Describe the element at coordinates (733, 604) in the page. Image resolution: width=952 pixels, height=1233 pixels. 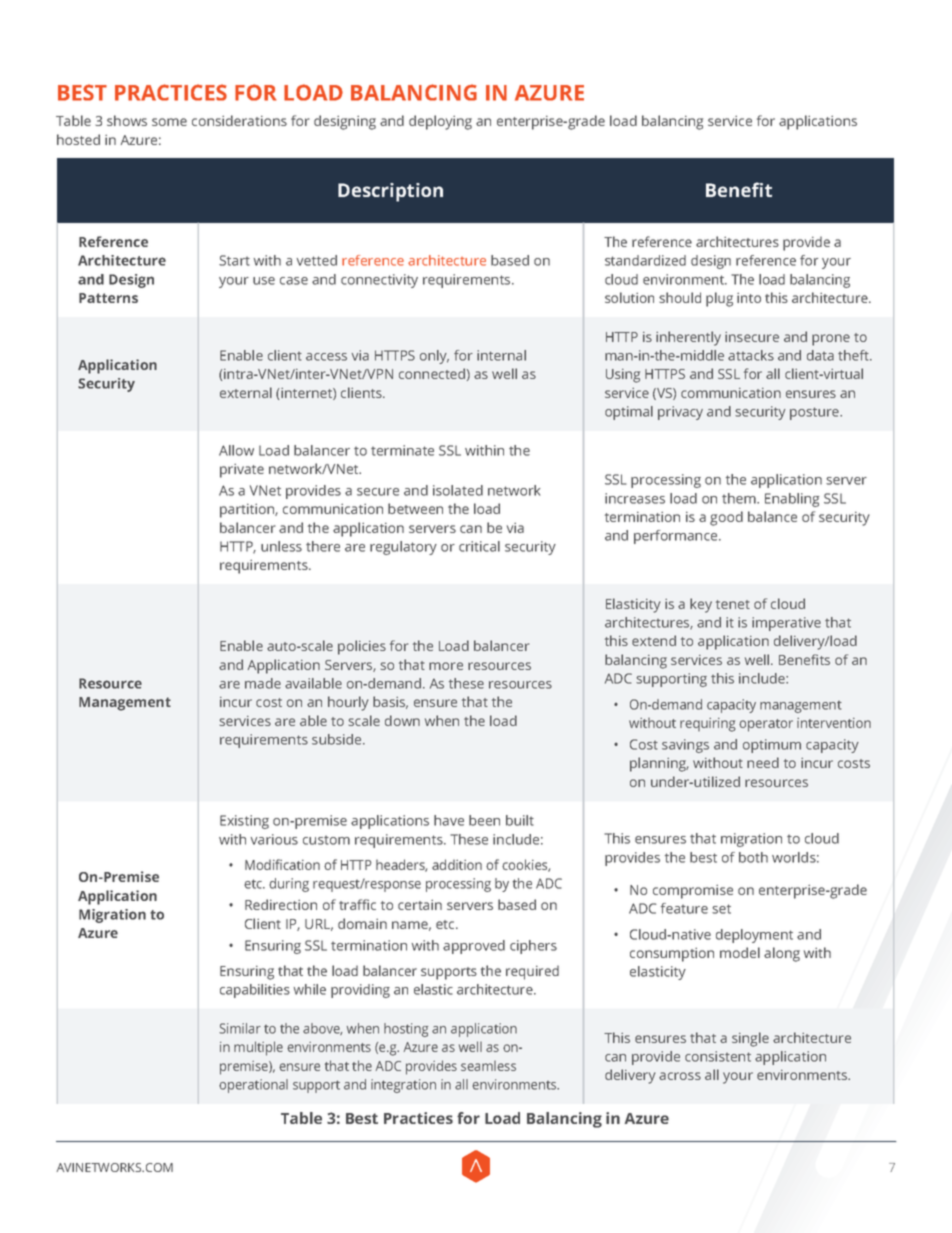
I see `tenet` at that location.
